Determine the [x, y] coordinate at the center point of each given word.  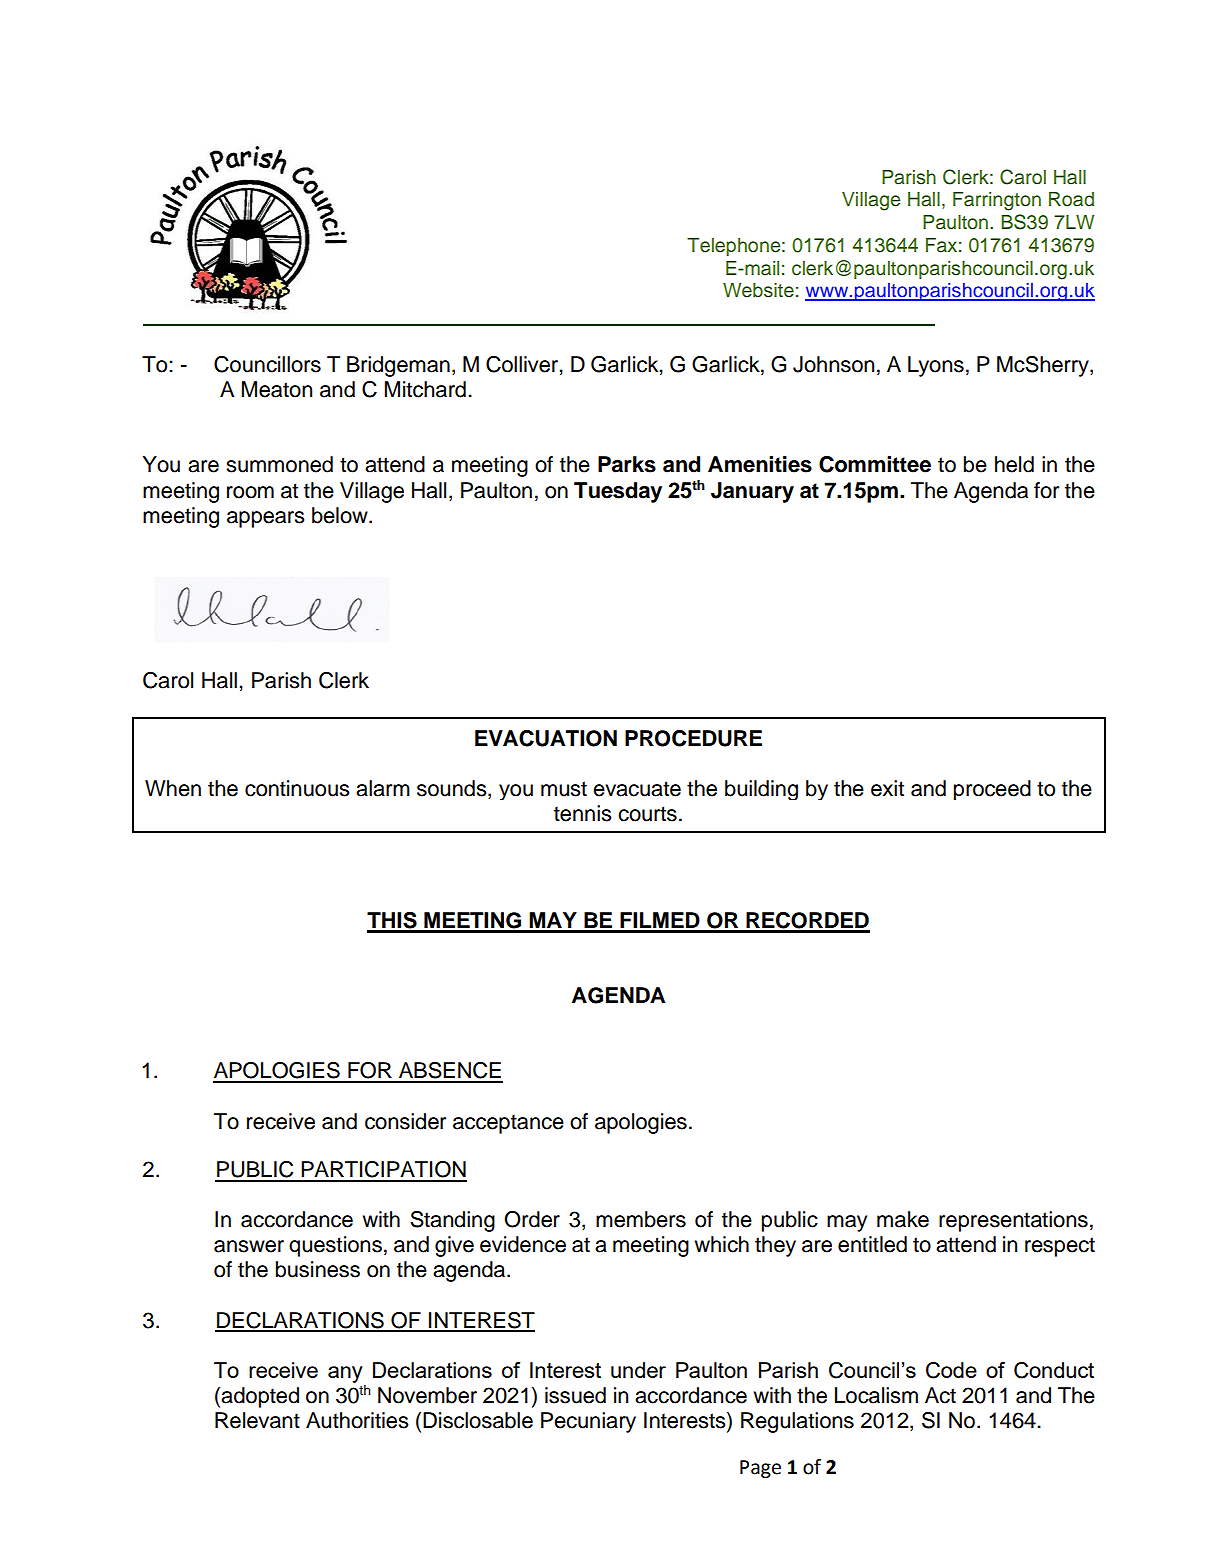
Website [758, 290]
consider [405, 1121]
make [903, 1219]
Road [1071, 199]
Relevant [257, 1420]
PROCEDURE [693, 738]
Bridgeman [398, 366]
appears [266, 519]
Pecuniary [588, 1422]
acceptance [508, 1124]
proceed [992, 790]
